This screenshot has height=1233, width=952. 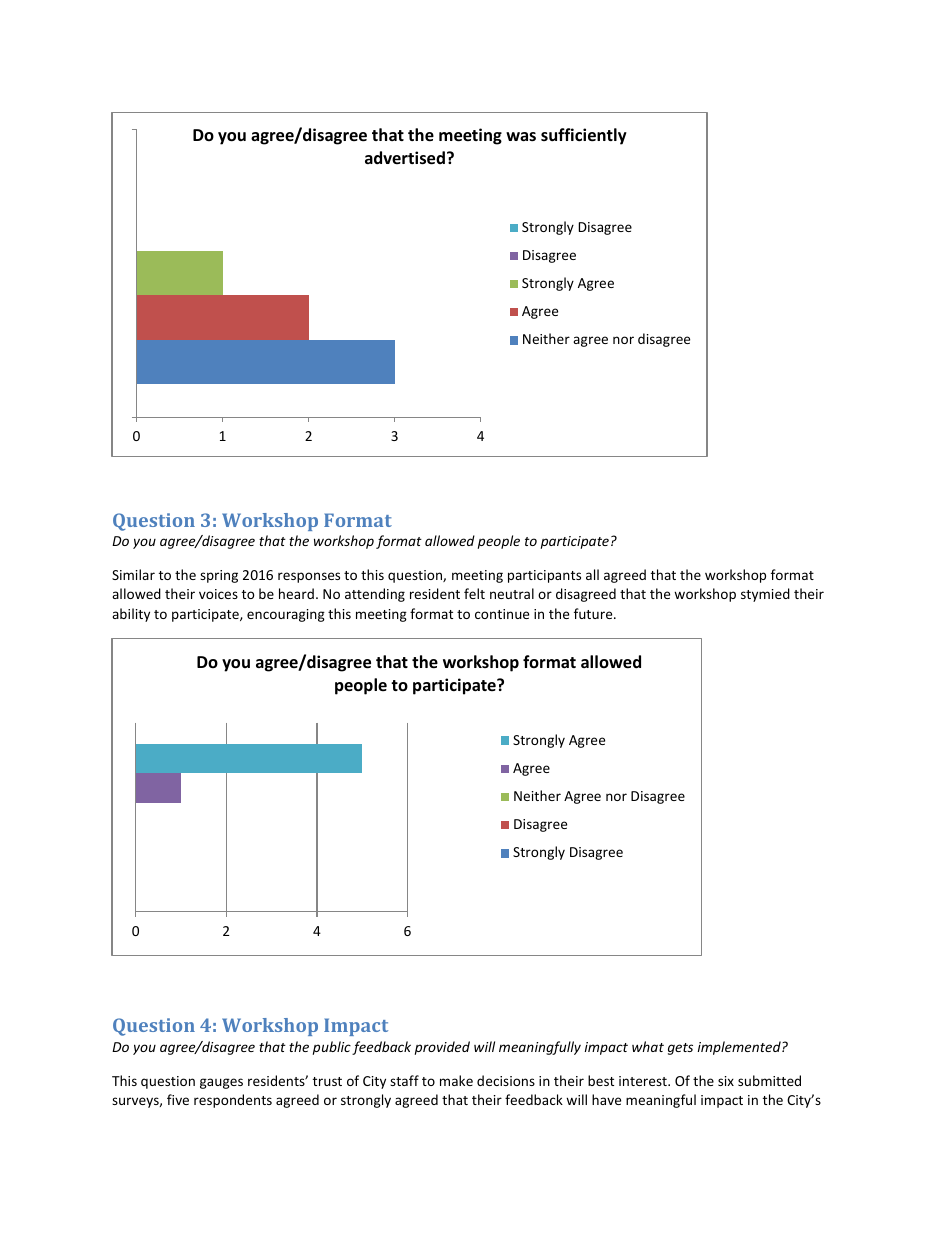 What do you see at coordinates (765, 595) in the screenshot?
I see `stymied` at bounding box center [765, 595].
